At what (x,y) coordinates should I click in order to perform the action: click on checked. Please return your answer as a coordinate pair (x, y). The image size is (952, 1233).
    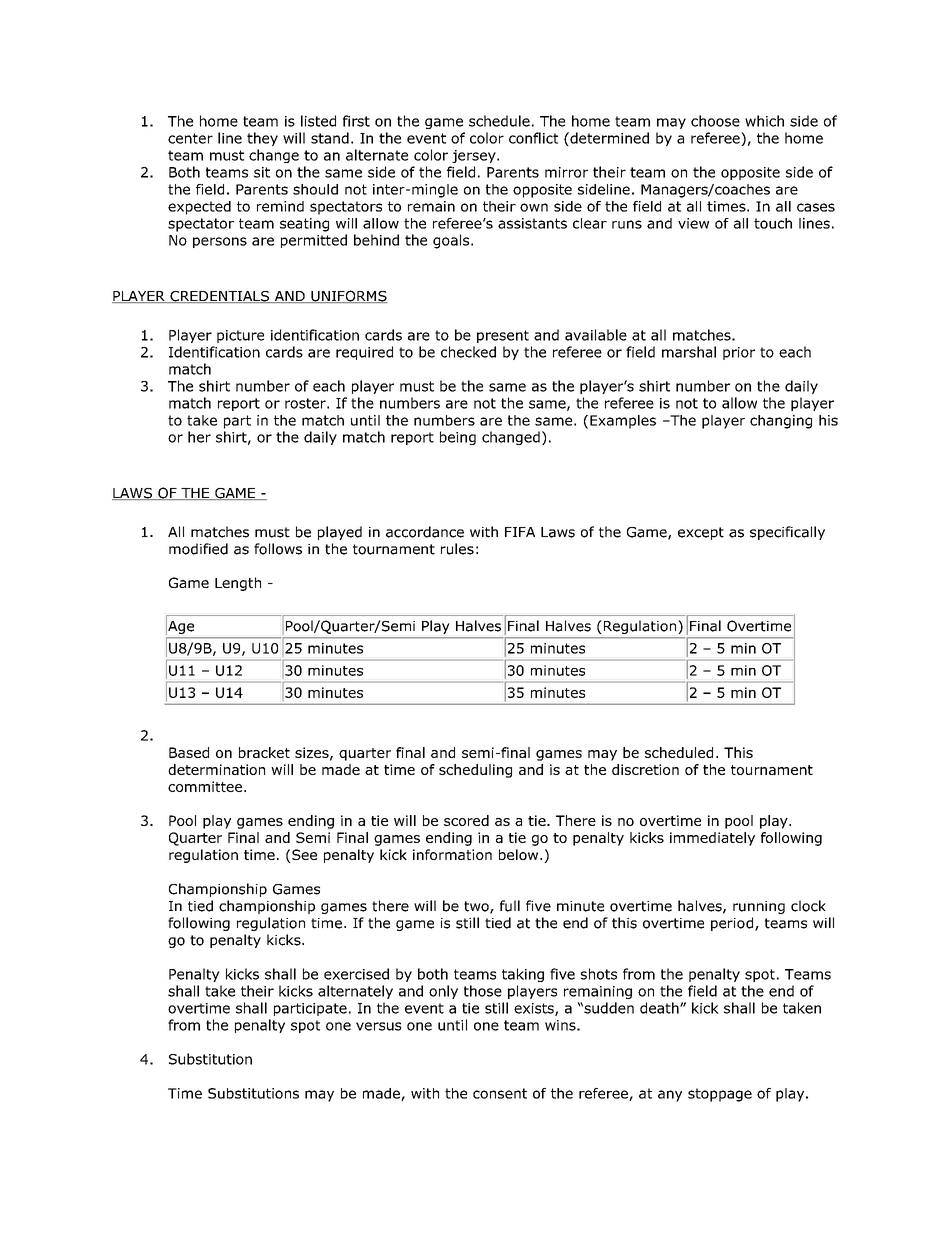
    Looking at the image, I should click on (468, 352).
